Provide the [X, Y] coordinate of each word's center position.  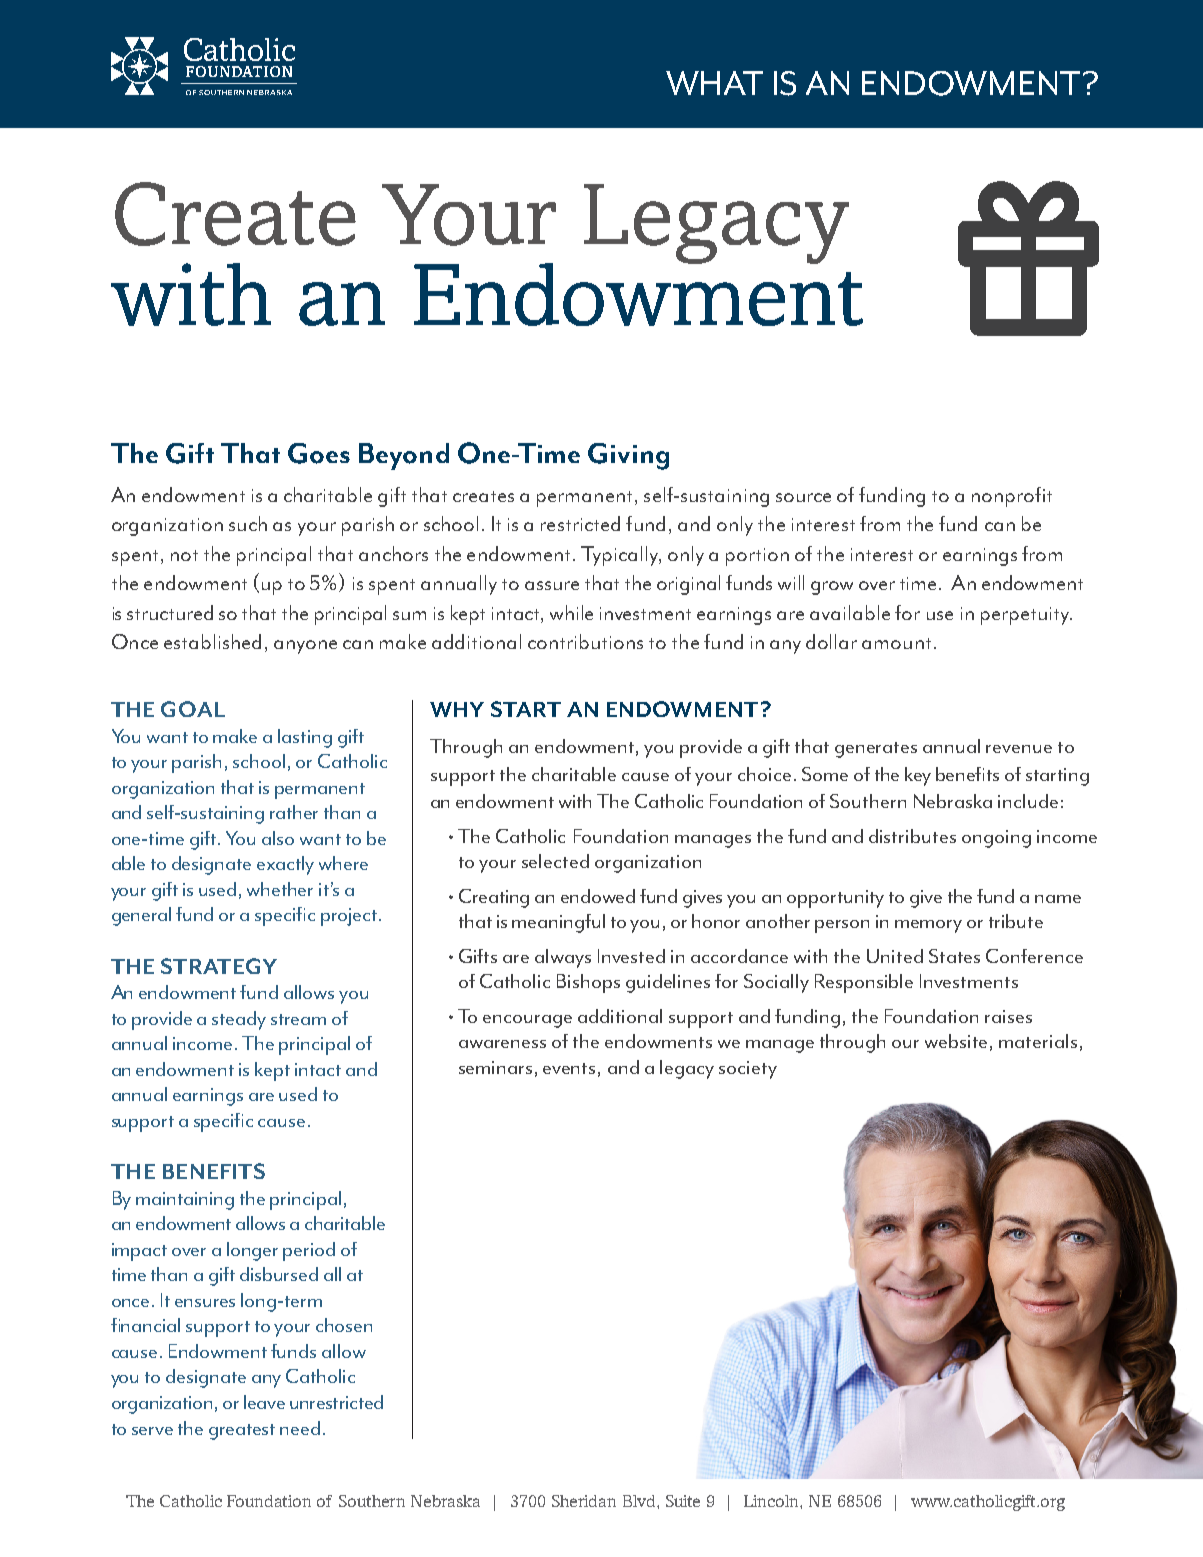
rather [294, 812]
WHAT [714, 83]
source [803, 497]
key [918, 776]
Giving [628, 456]
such [248, 523]
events [569, 1068]
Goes [319, 453]
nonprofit [1012, 497]
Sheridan [584, 1501]
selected [555, 861]
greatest [242, 1432]
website [956, 1041]
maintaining [185, 1201]
